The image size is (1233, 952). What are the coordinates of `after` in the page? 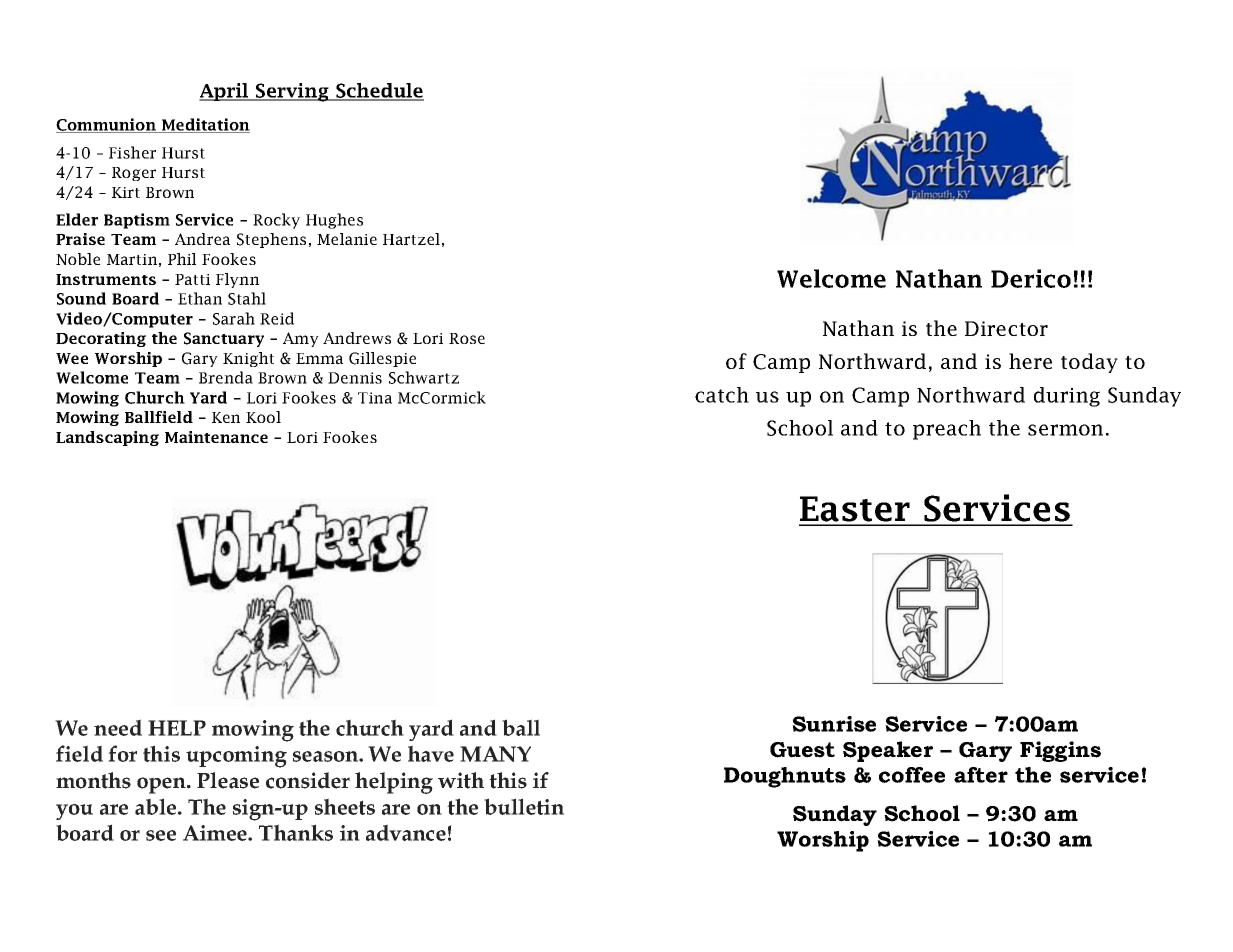 It's located at (981, 775).
